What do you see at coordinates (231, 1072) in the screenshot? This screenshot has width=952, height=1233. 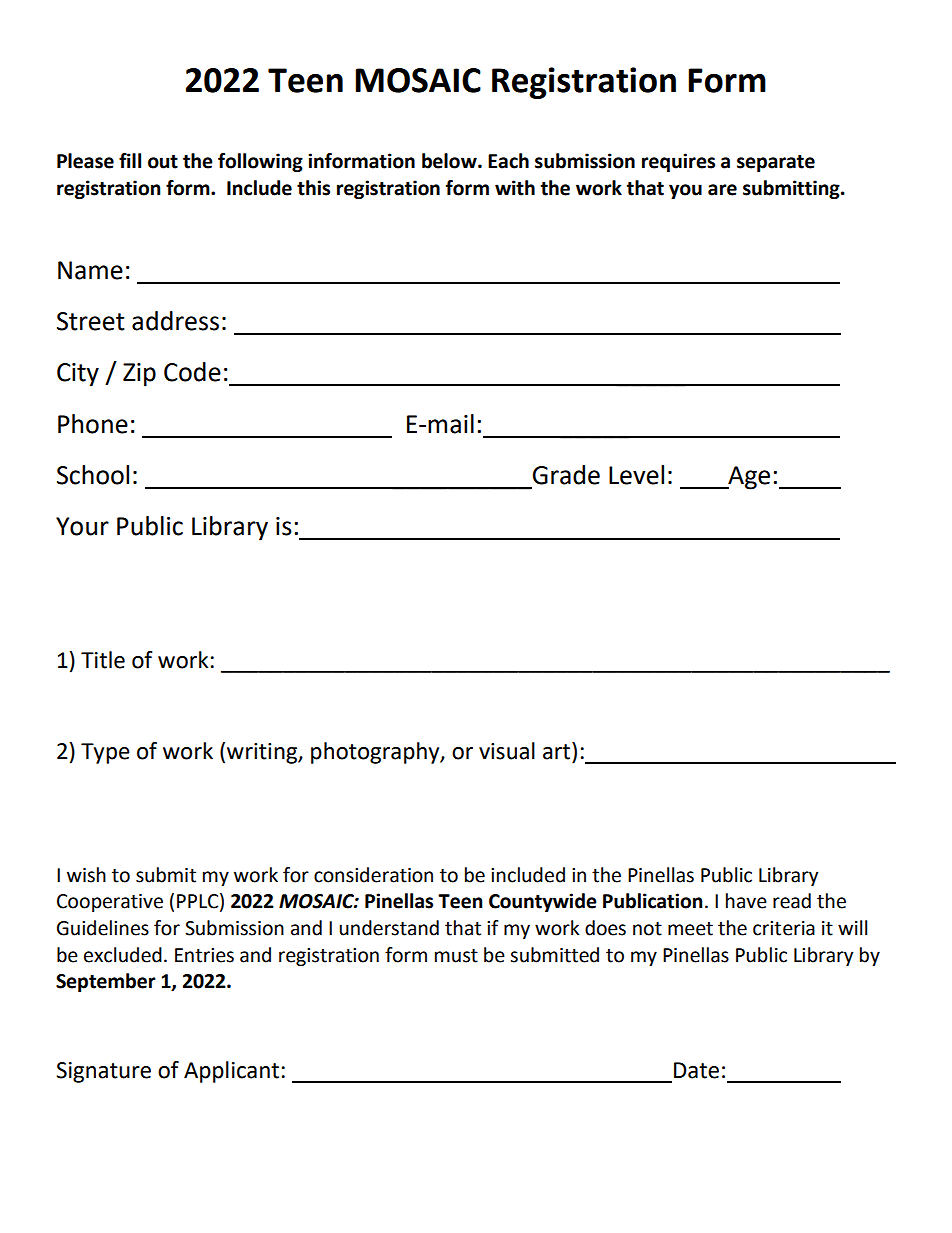 I see `Applicant` at bounding box center [231, 1072].
